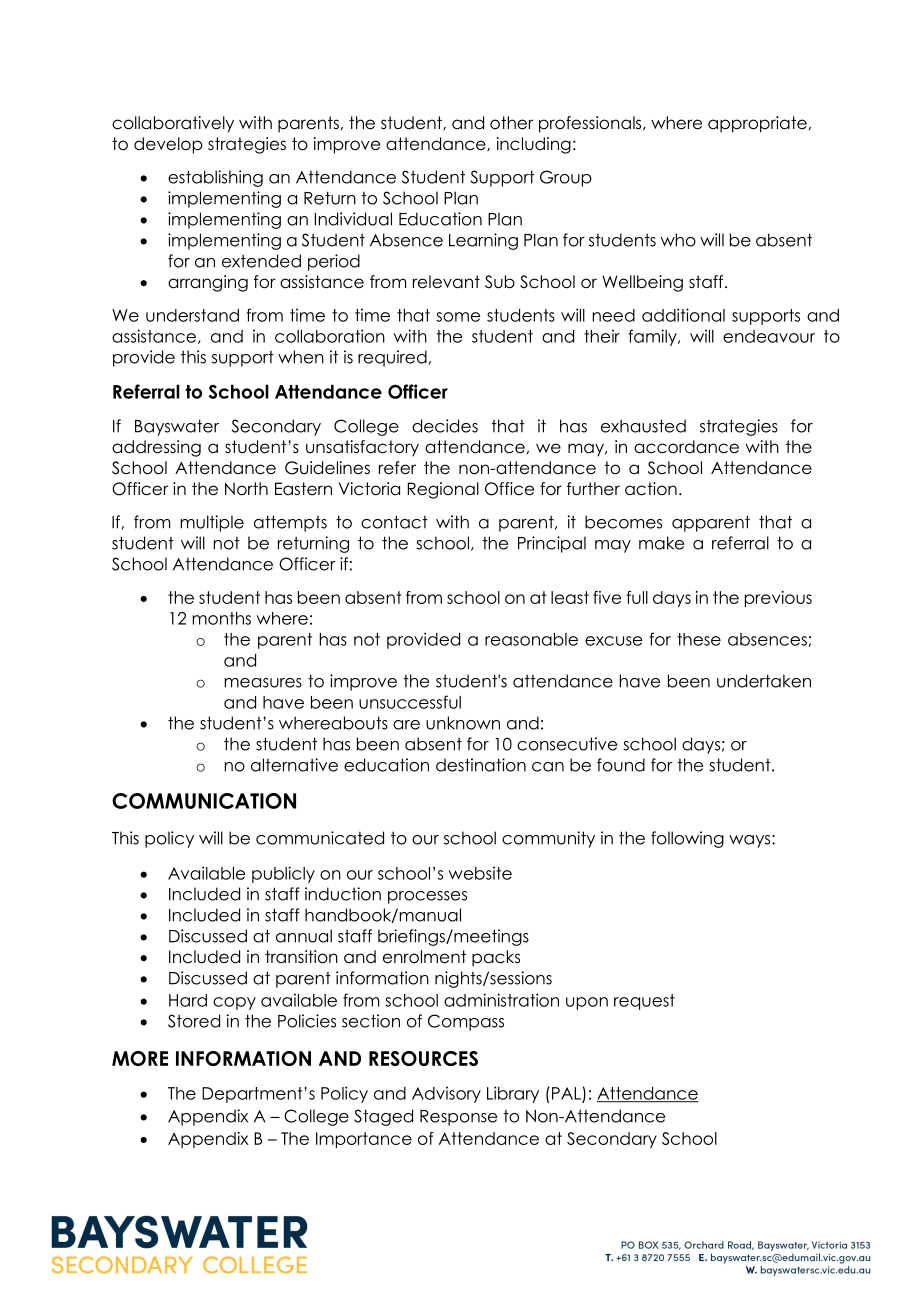 The height and width of the screenshot is (1308, 924). What do you see at coordinates (140, 1058) in the screenshot?
I see `MORE` at bounding box center [140, 1058].
